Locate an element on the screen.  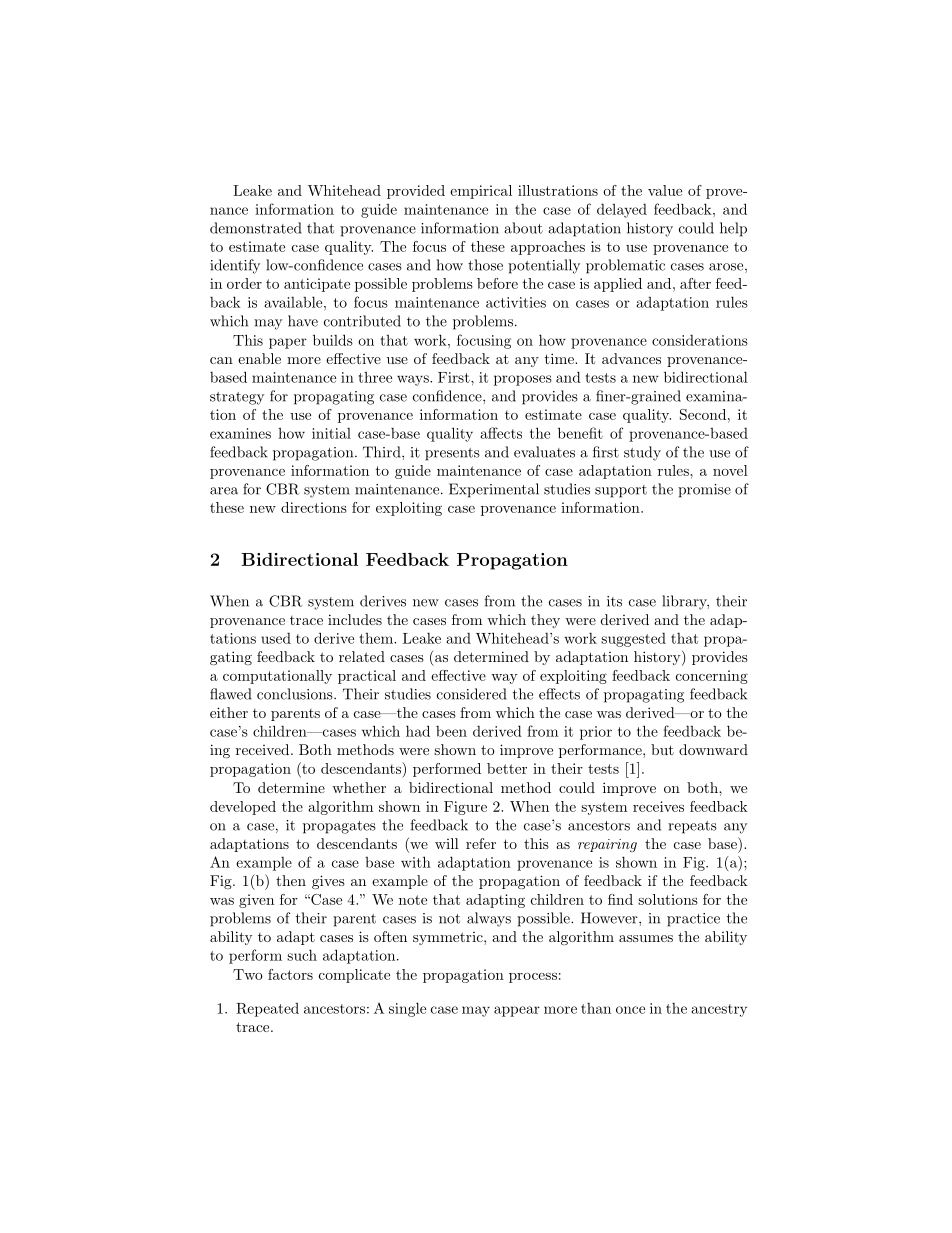
study is located at coordinates (642, 453).
